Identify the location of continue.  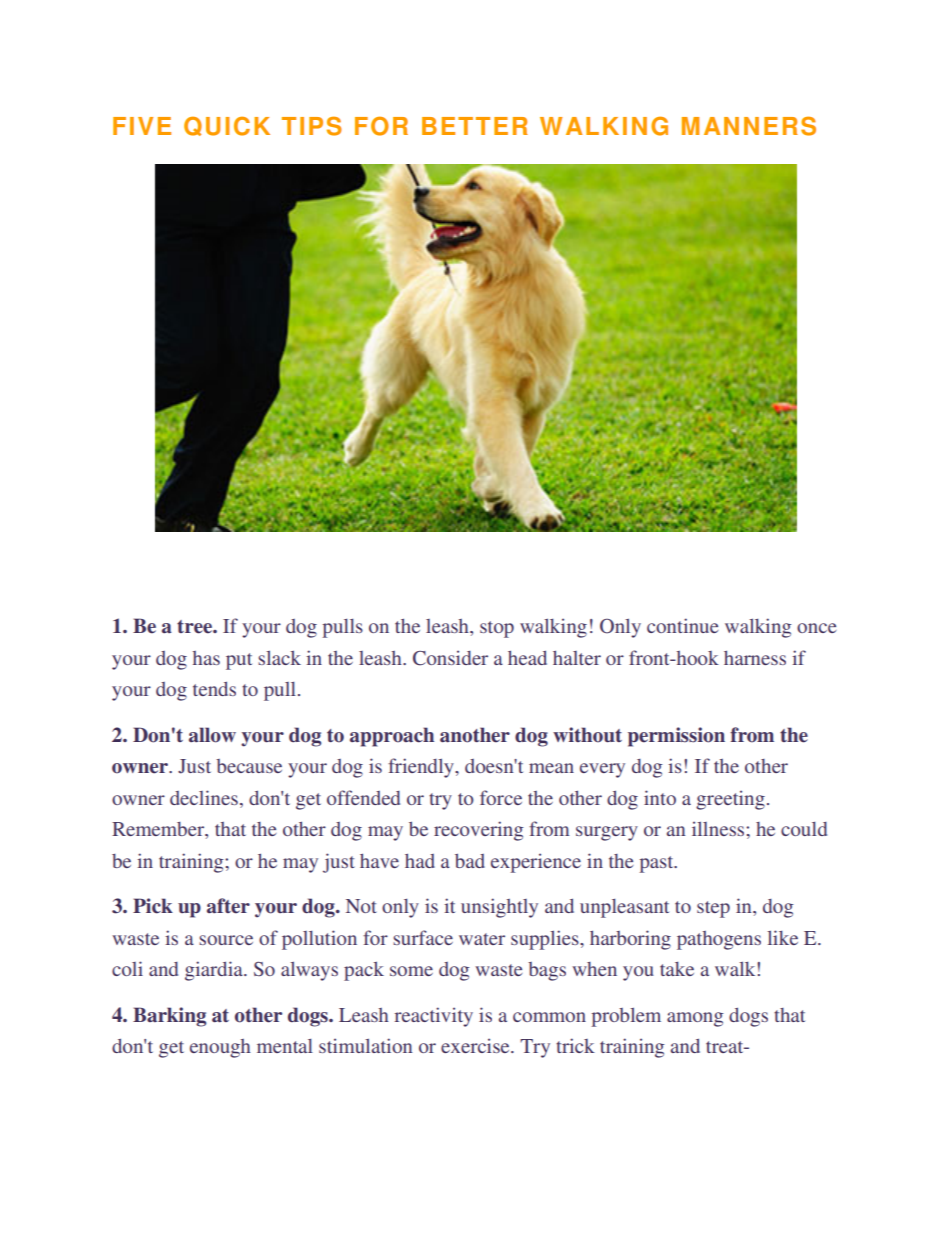
(682, 625).
